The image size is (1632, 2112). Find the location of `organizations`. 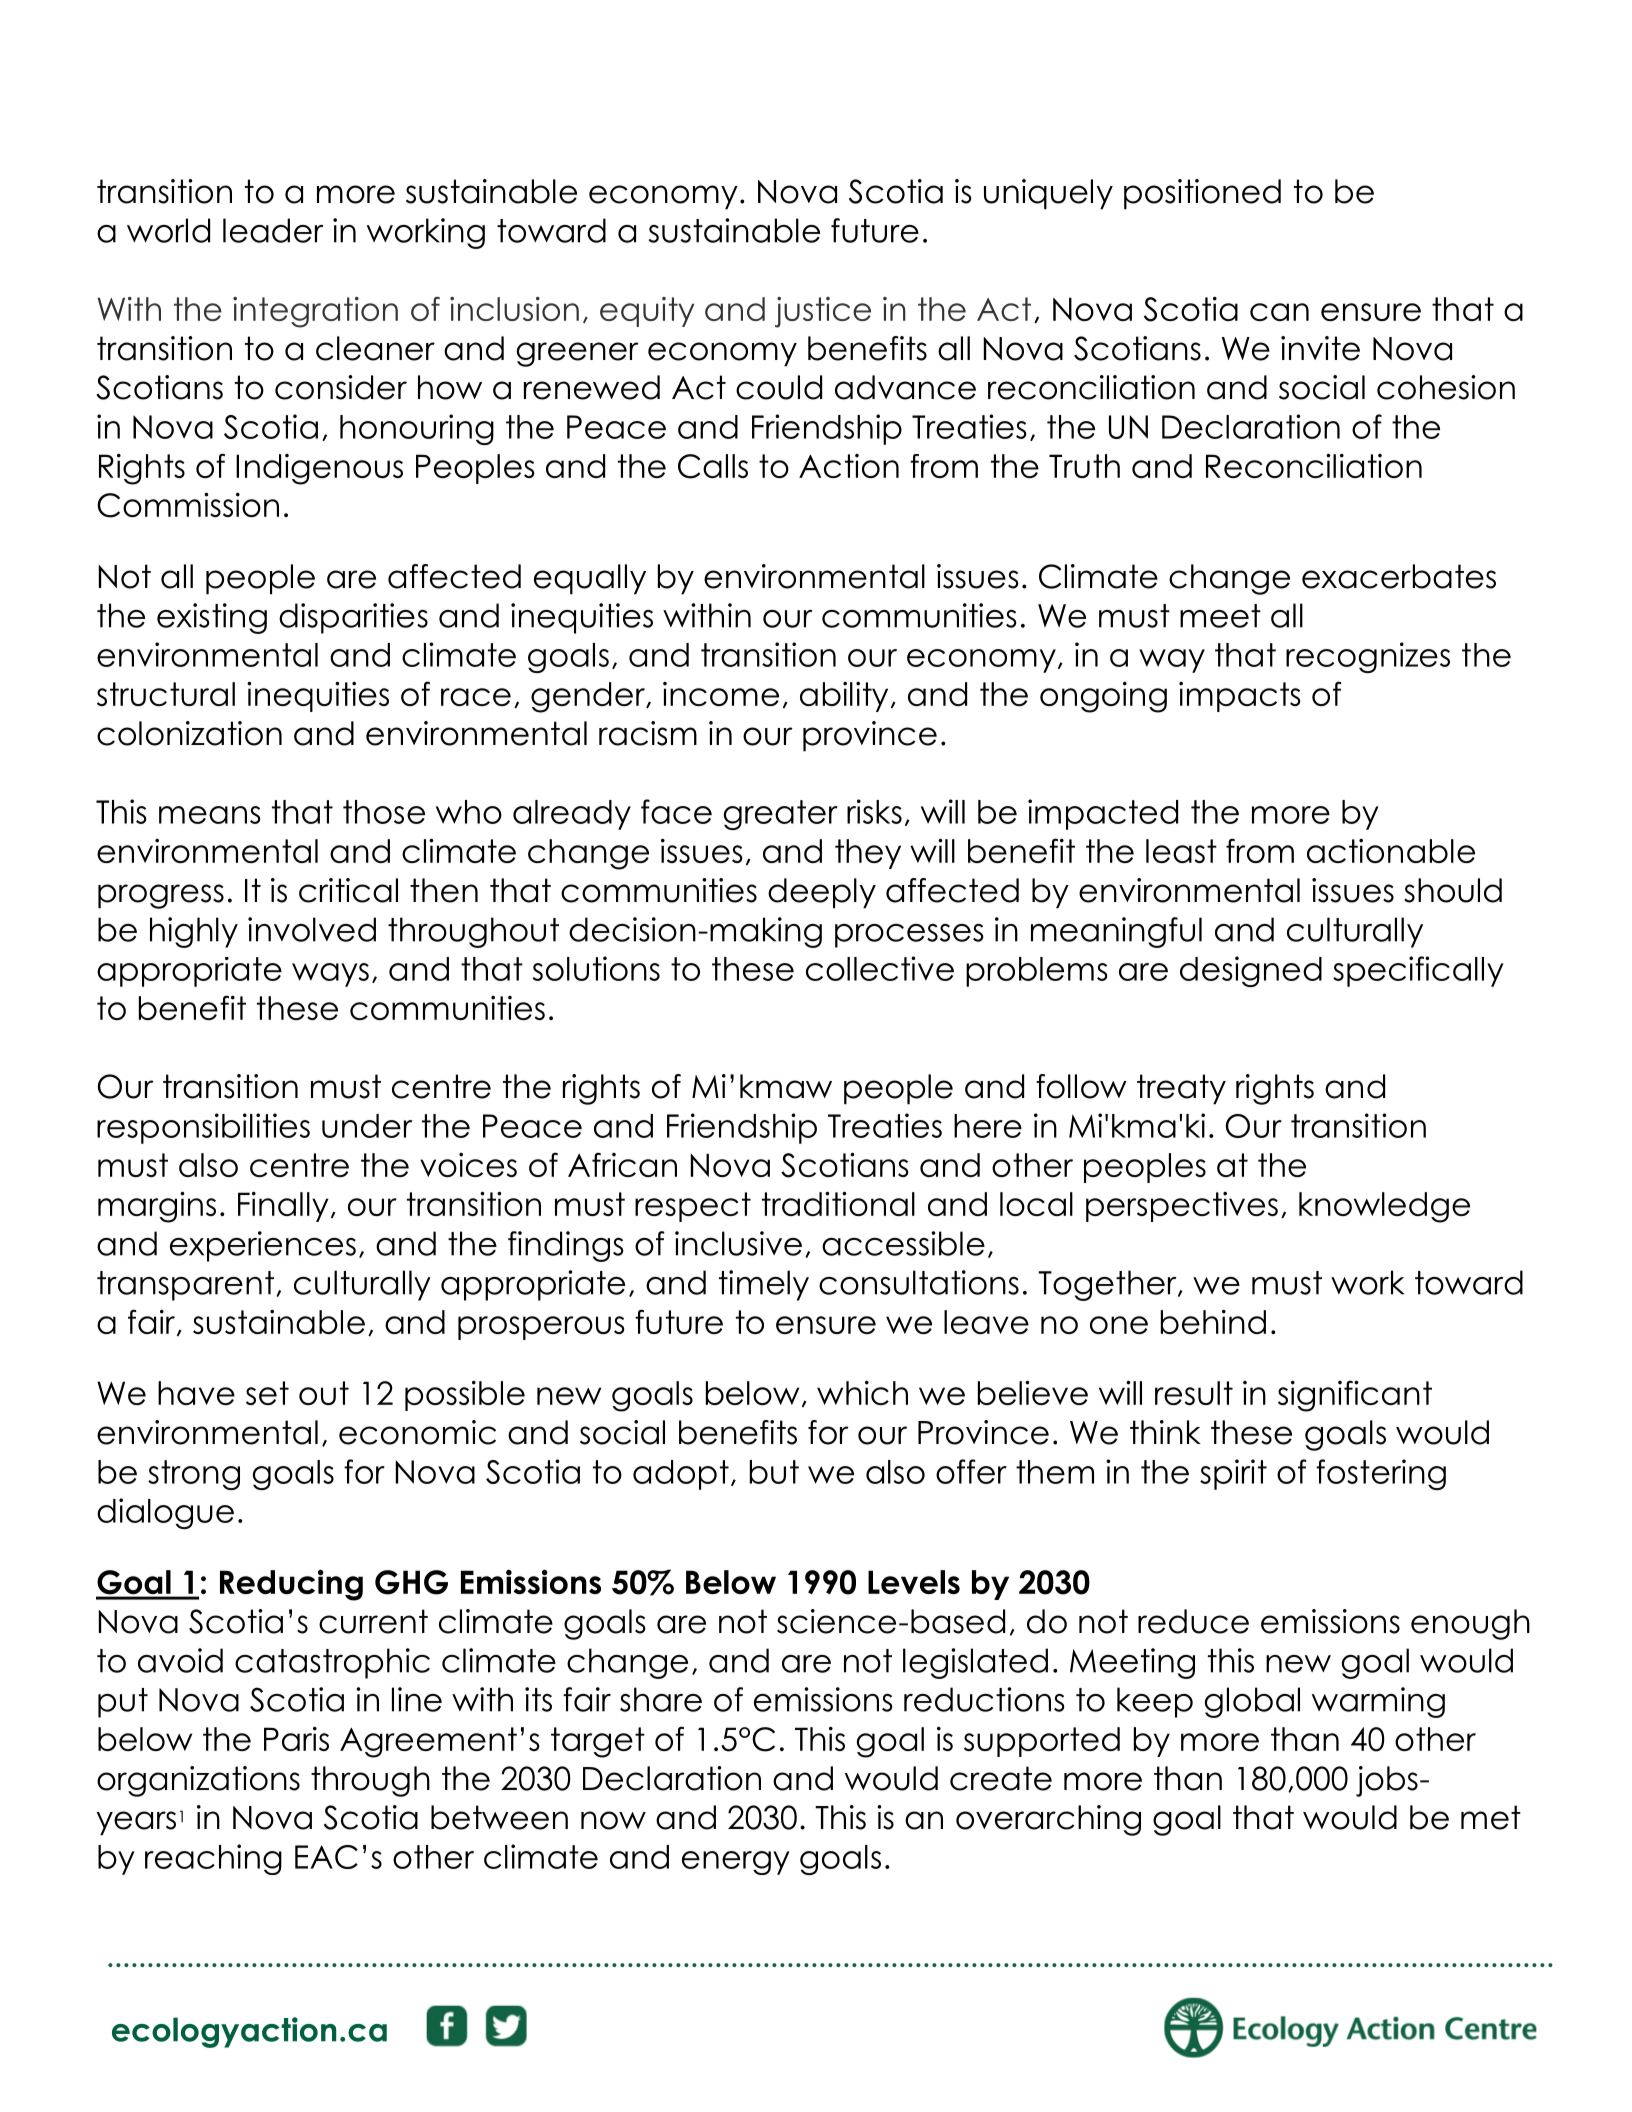

organizations is located at coordinates (198, 1781).
